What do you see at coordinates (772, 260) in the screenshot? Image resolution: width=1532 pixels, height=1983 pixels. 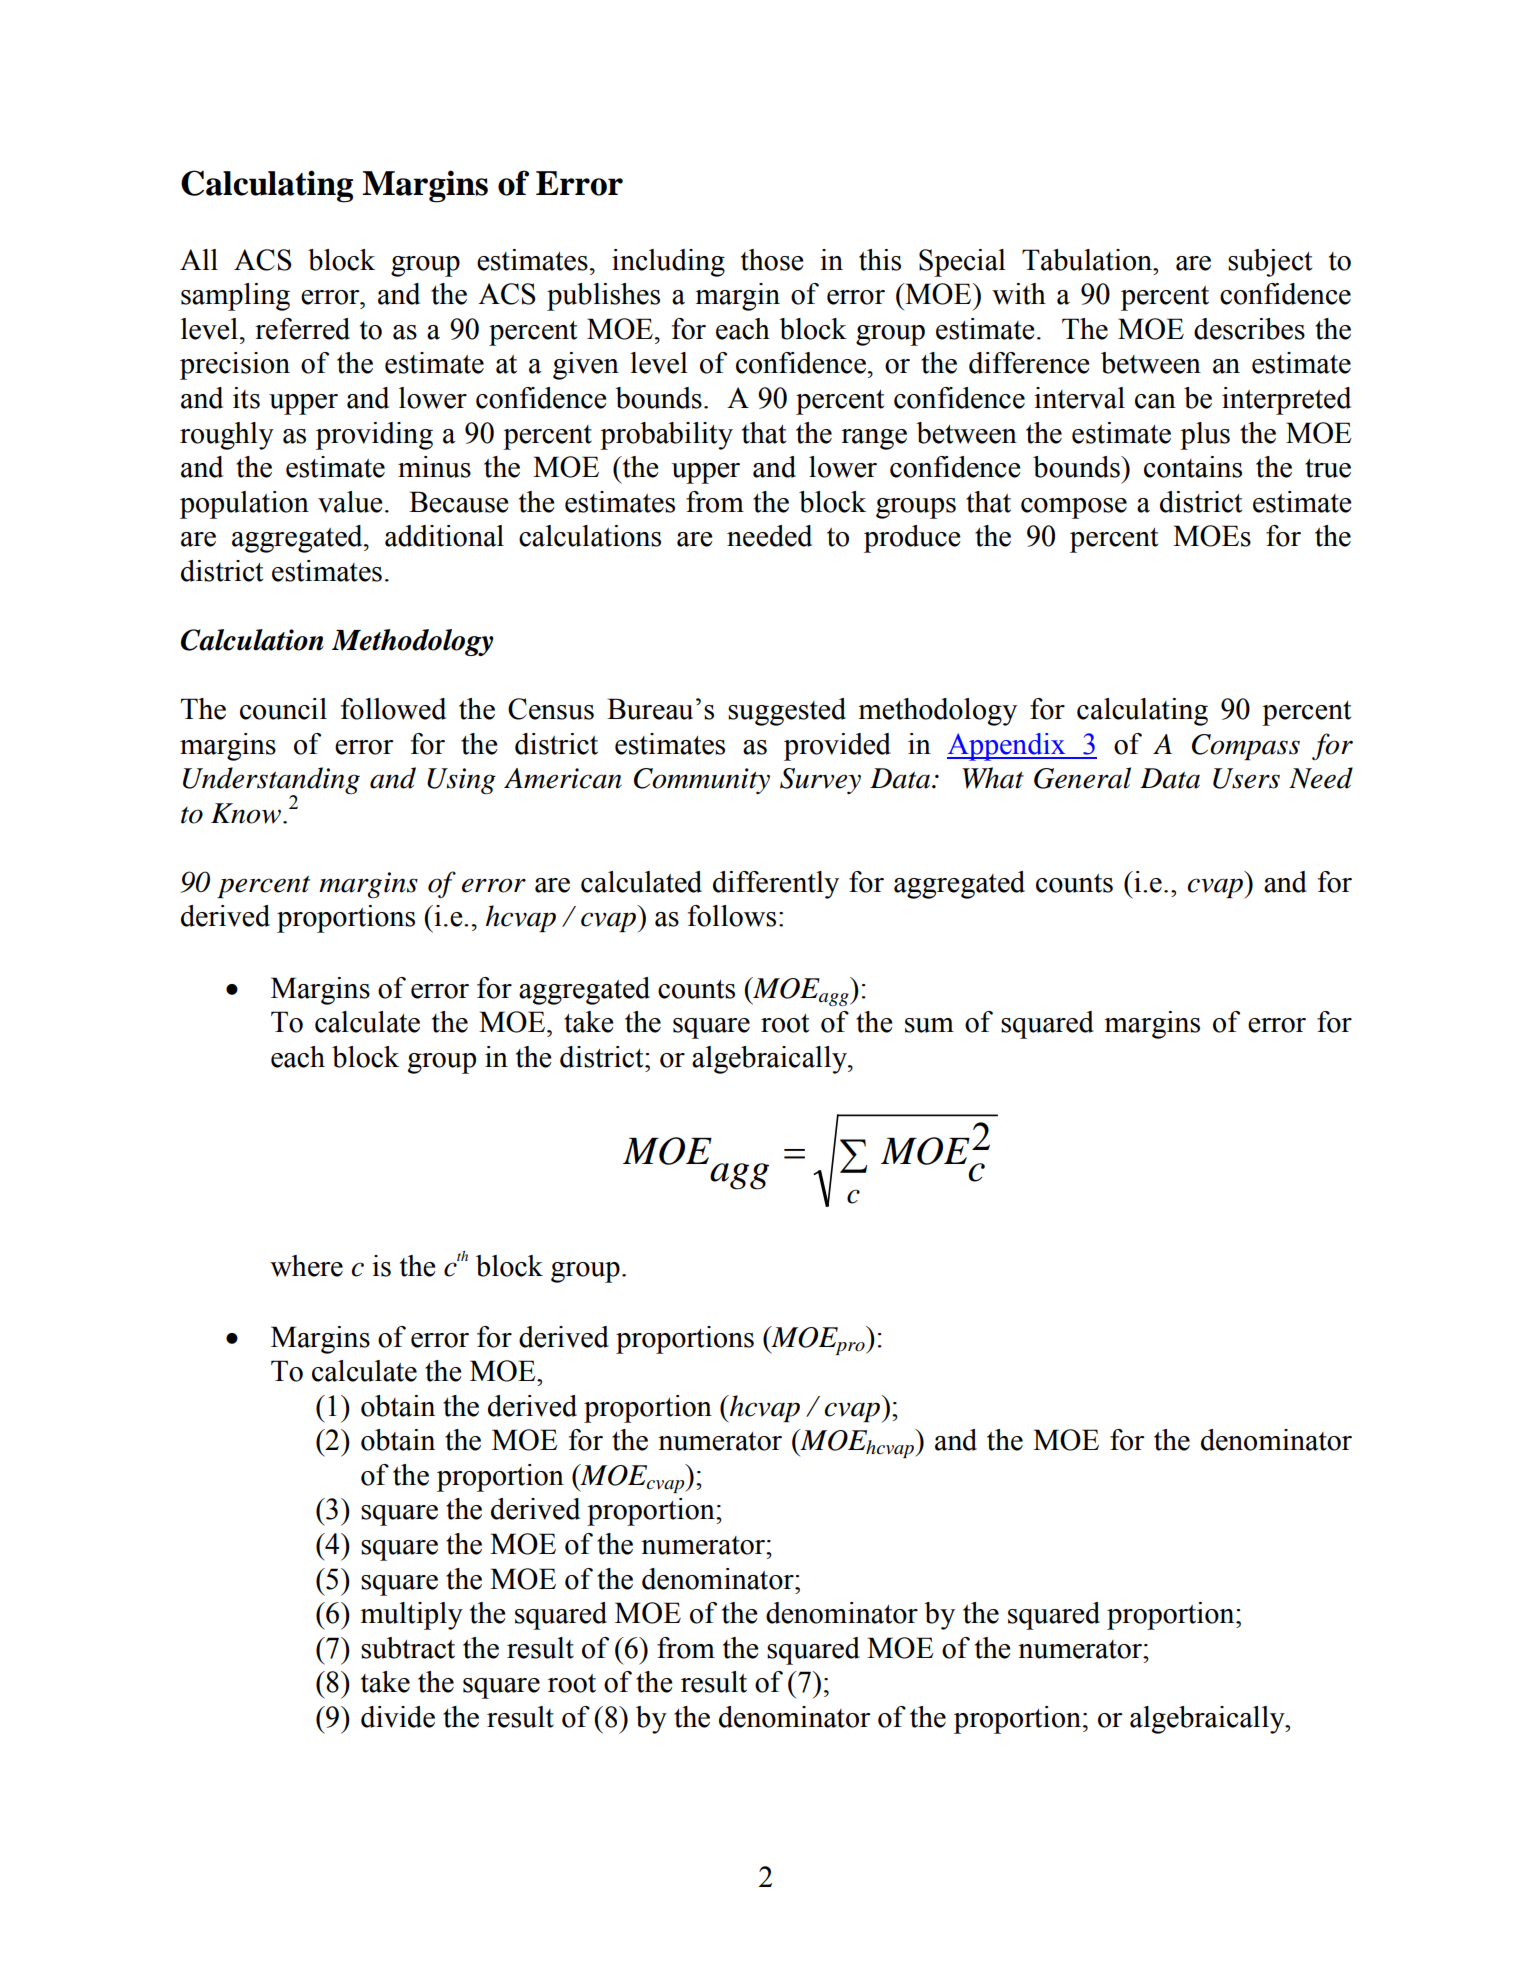 I see `those` at bounding box center [772, 260].
